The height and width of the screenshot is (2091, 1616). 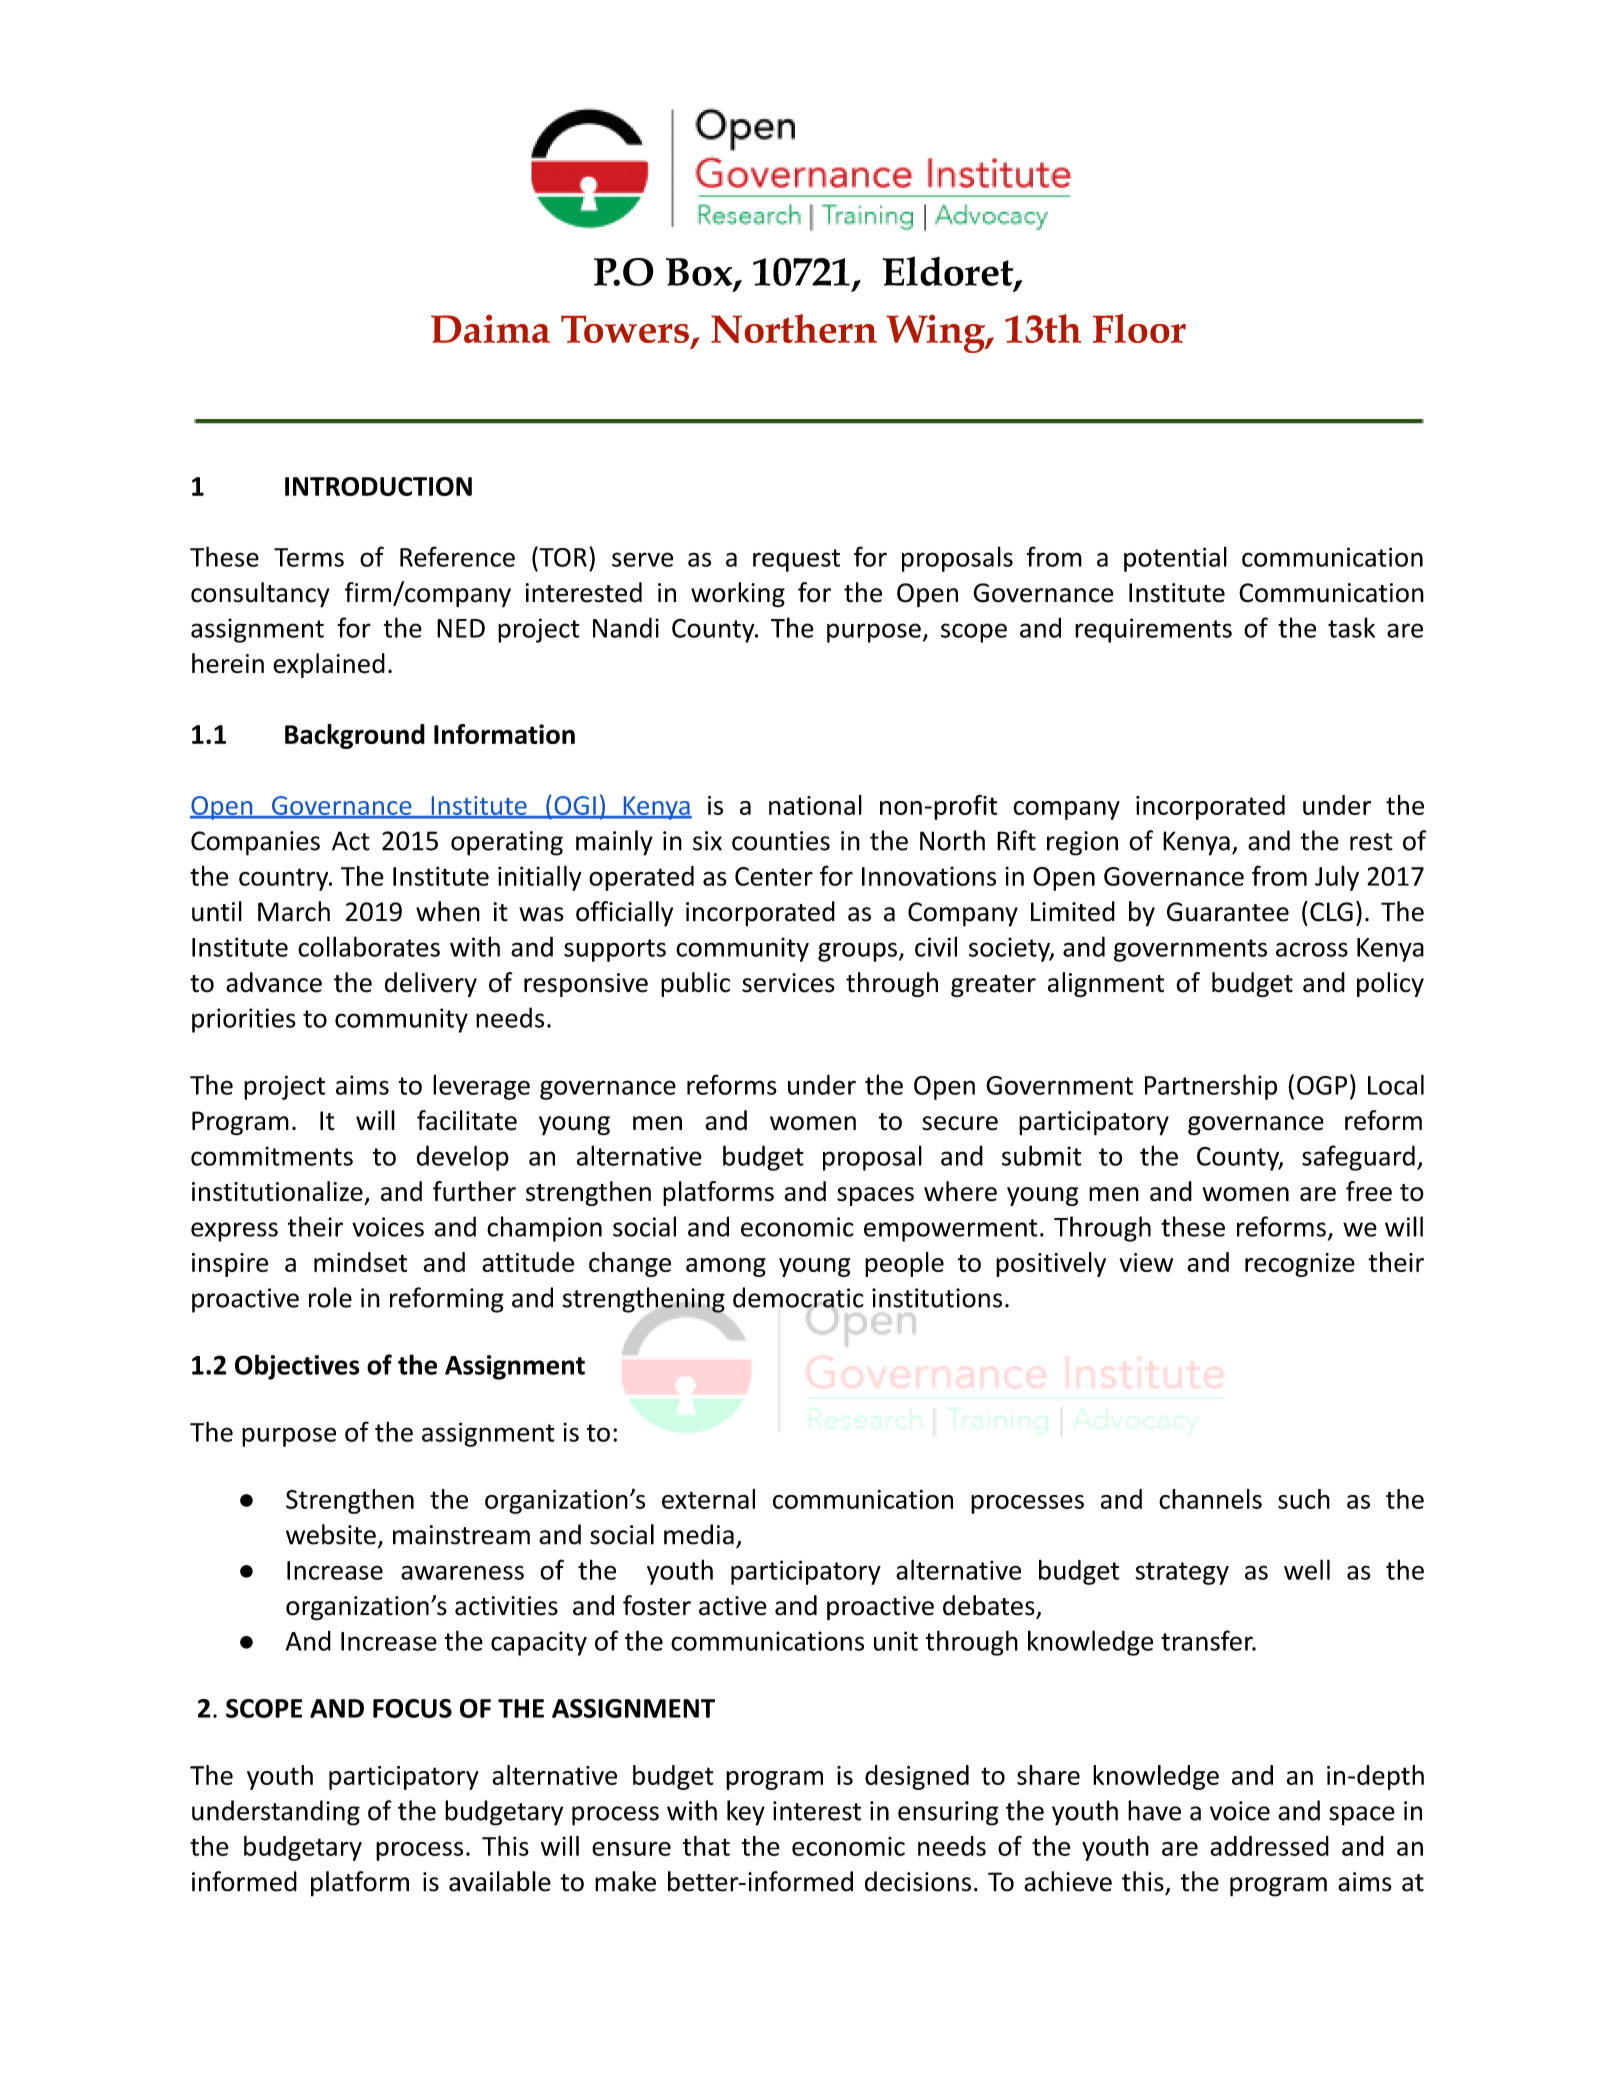 What do you see at coordinates (798, 1298) in the screenshot?
I see `democratic` at bounding box center [798, 1298].
